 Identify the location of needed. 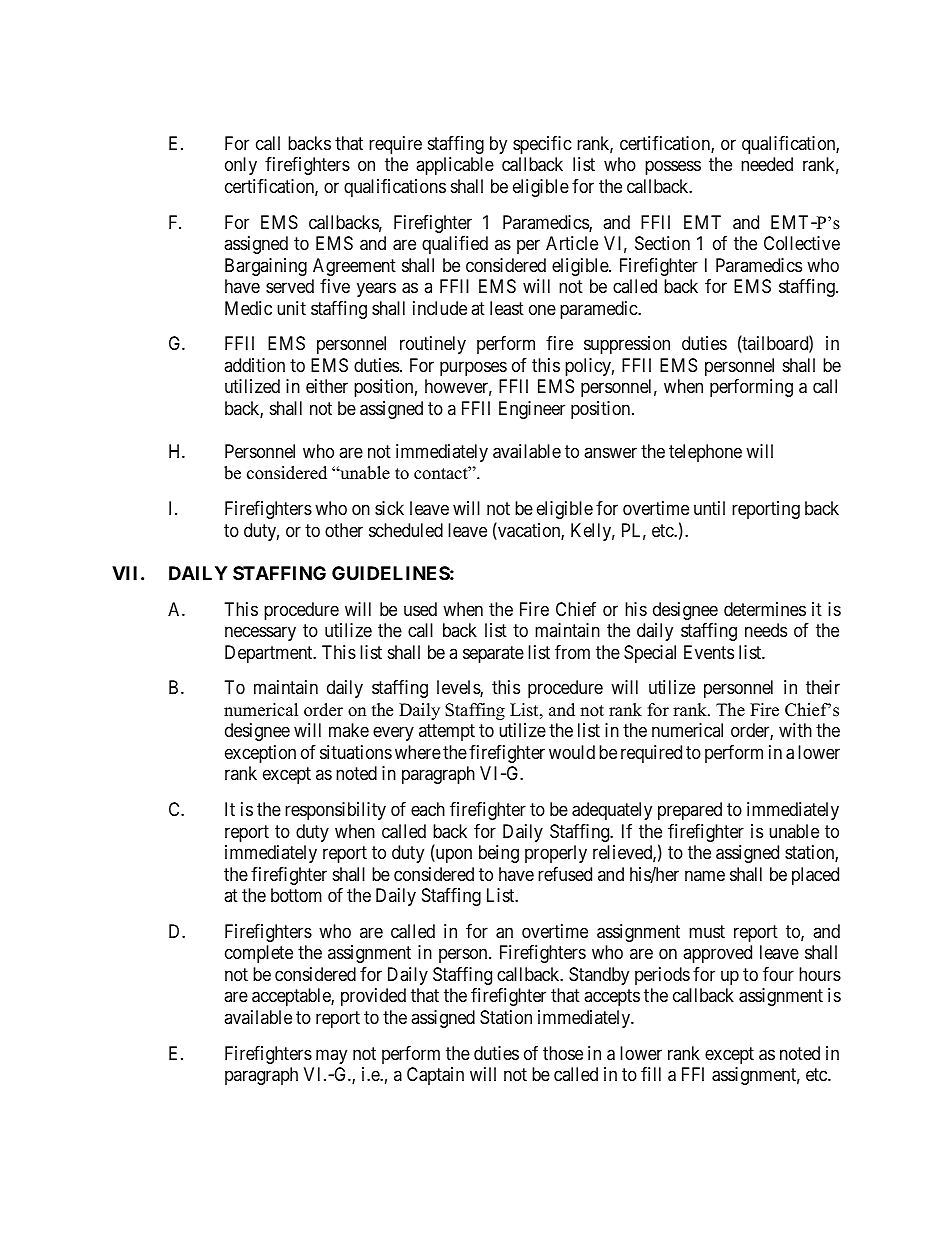
(767, 164).
